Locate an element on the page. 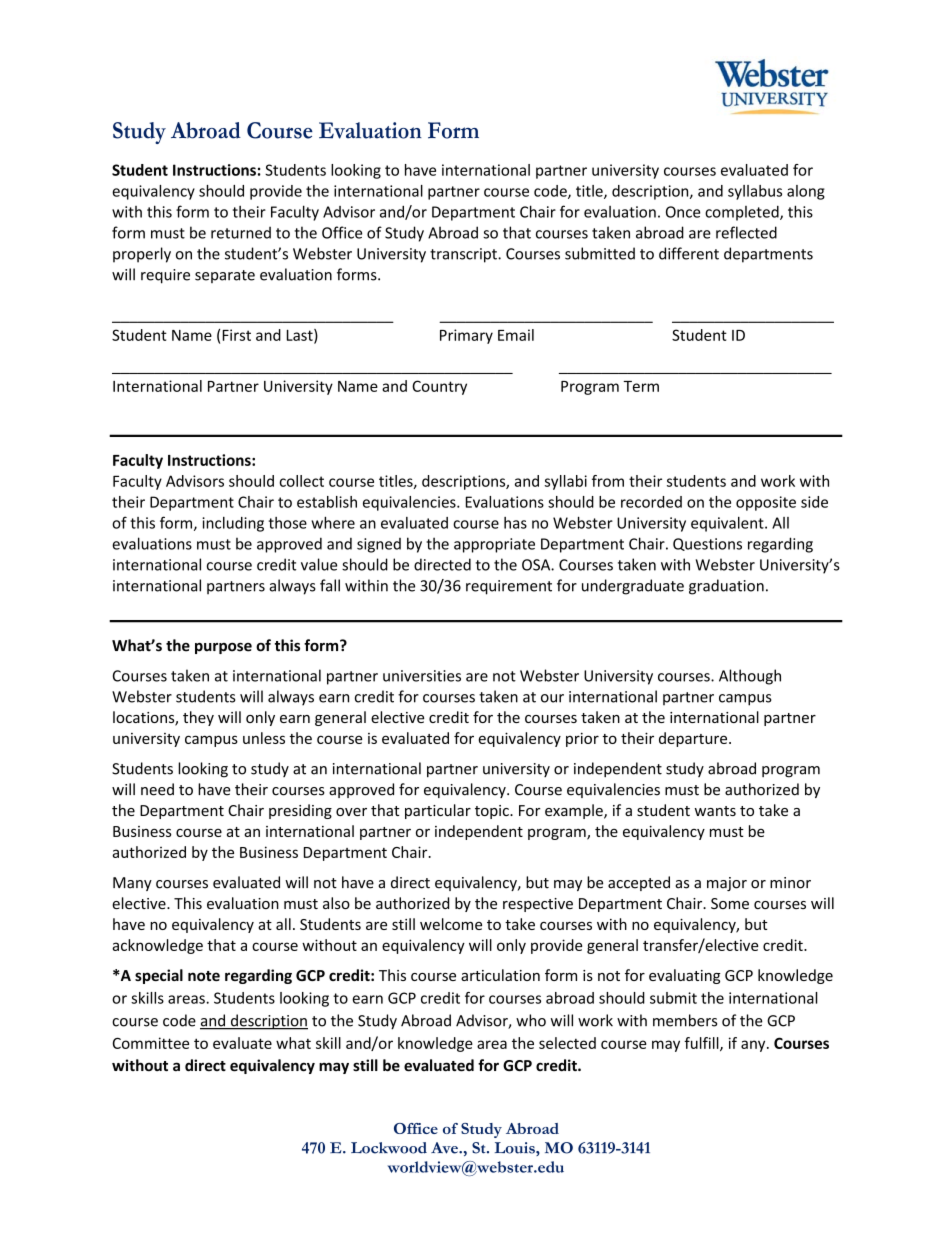 Image resolution: width=952 pixels, height=1233 pixels. opposite is located at coordinates (766, 503).
